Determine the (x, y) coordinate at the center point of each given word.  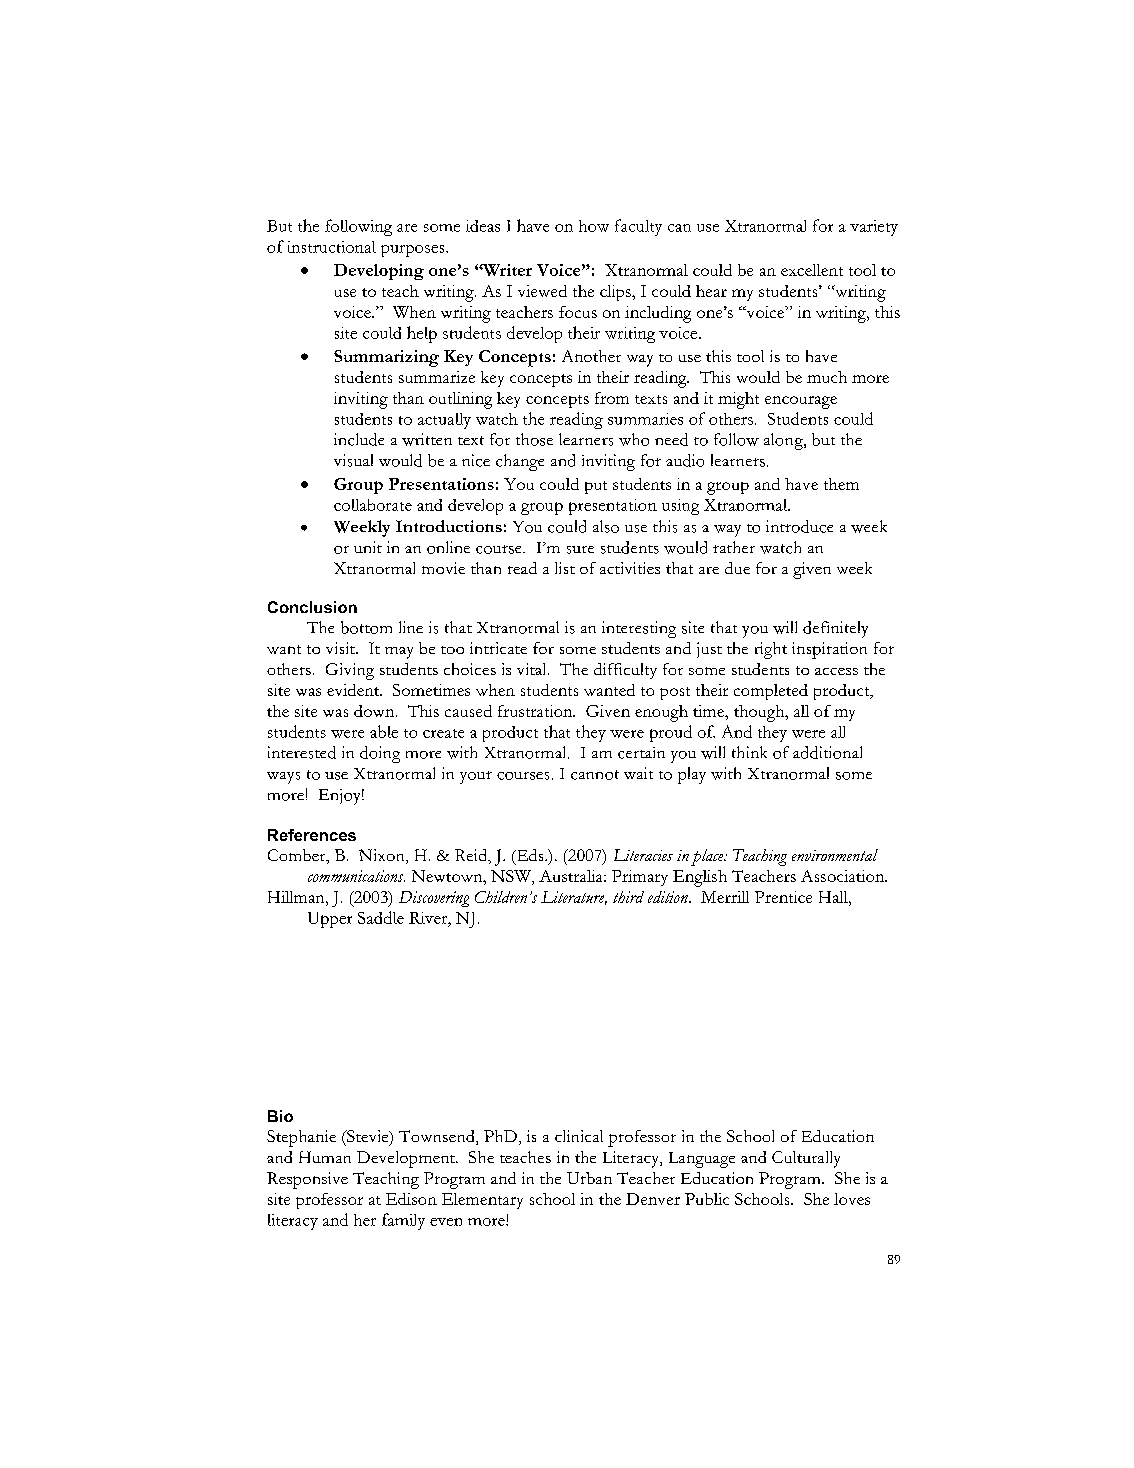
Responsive (307, 1180)
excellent (812, 270)
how (594, 226)
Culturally (806, 1159)
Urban (589, 1178)
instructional (332, 247)
